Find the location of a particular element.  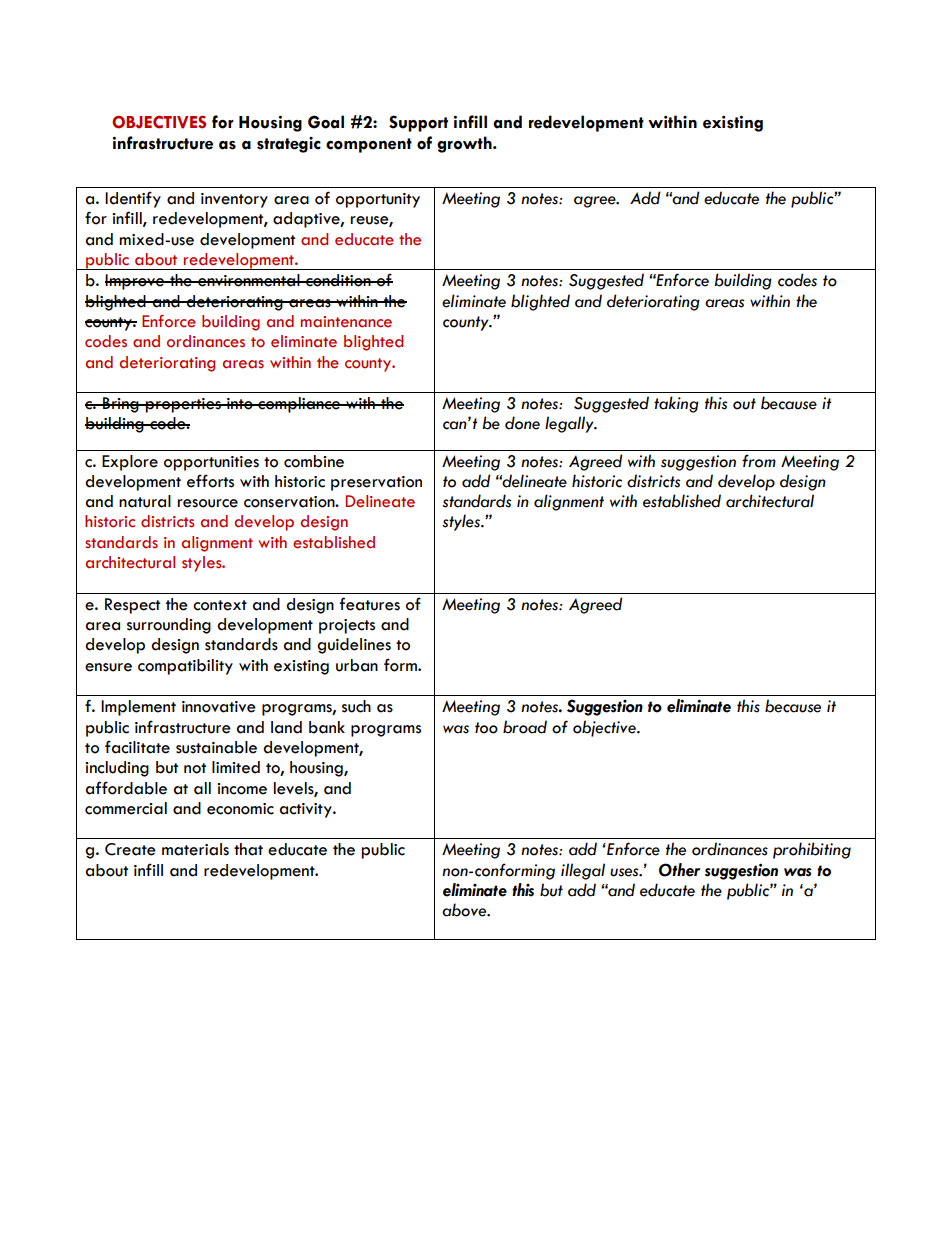

properties is located at coordinates (183, 405).
